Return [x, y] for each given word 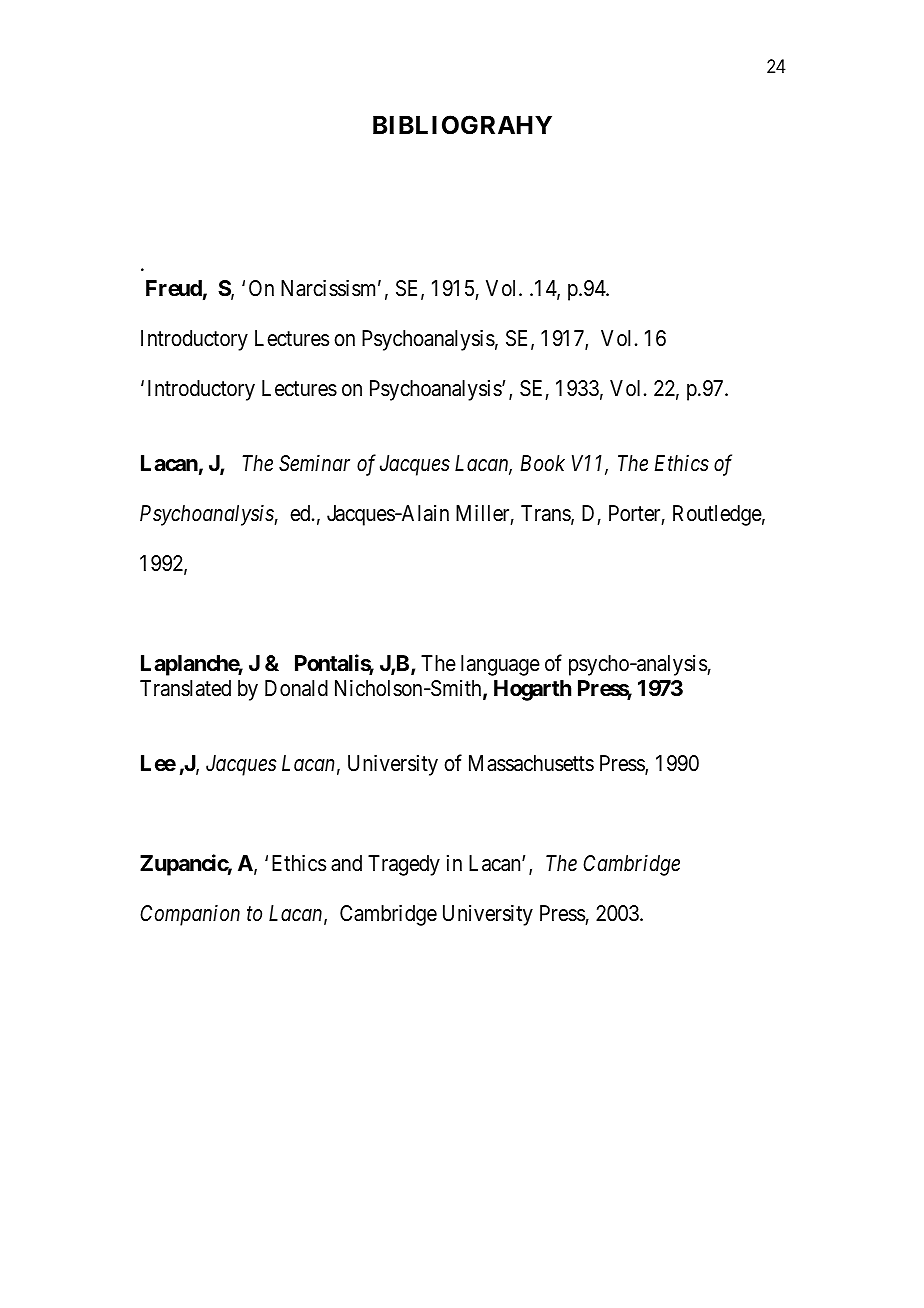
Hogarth [532, 690]
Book [543, 463]
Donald [296, 688]
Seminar [314, 463]
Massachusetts [531, 763]
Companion [190, 915]
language [500, 665]
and [346, 863]
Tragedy [404, 865]
